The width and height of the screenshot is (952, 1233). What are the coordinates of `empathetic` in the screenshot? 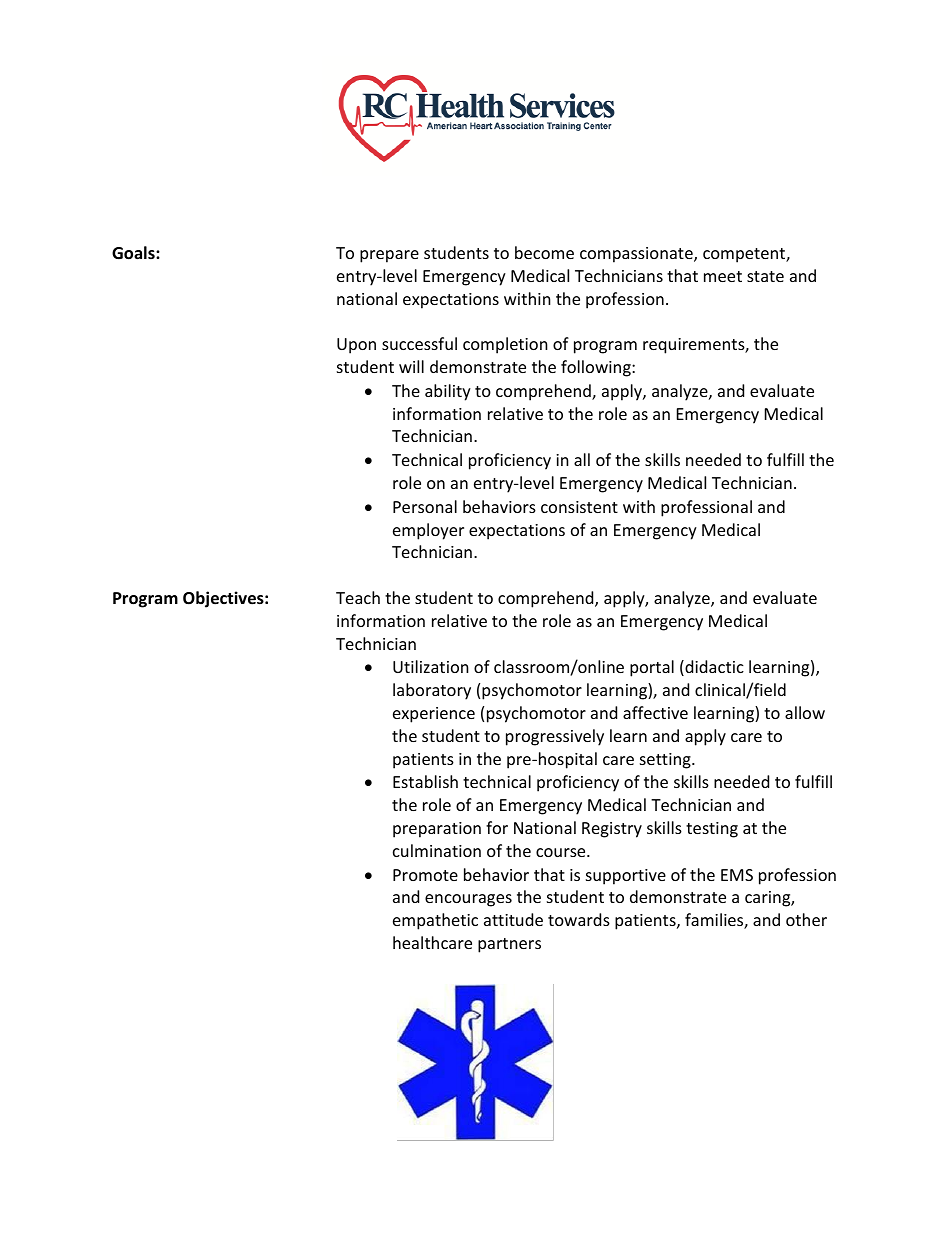 It's located at (435, 921).
